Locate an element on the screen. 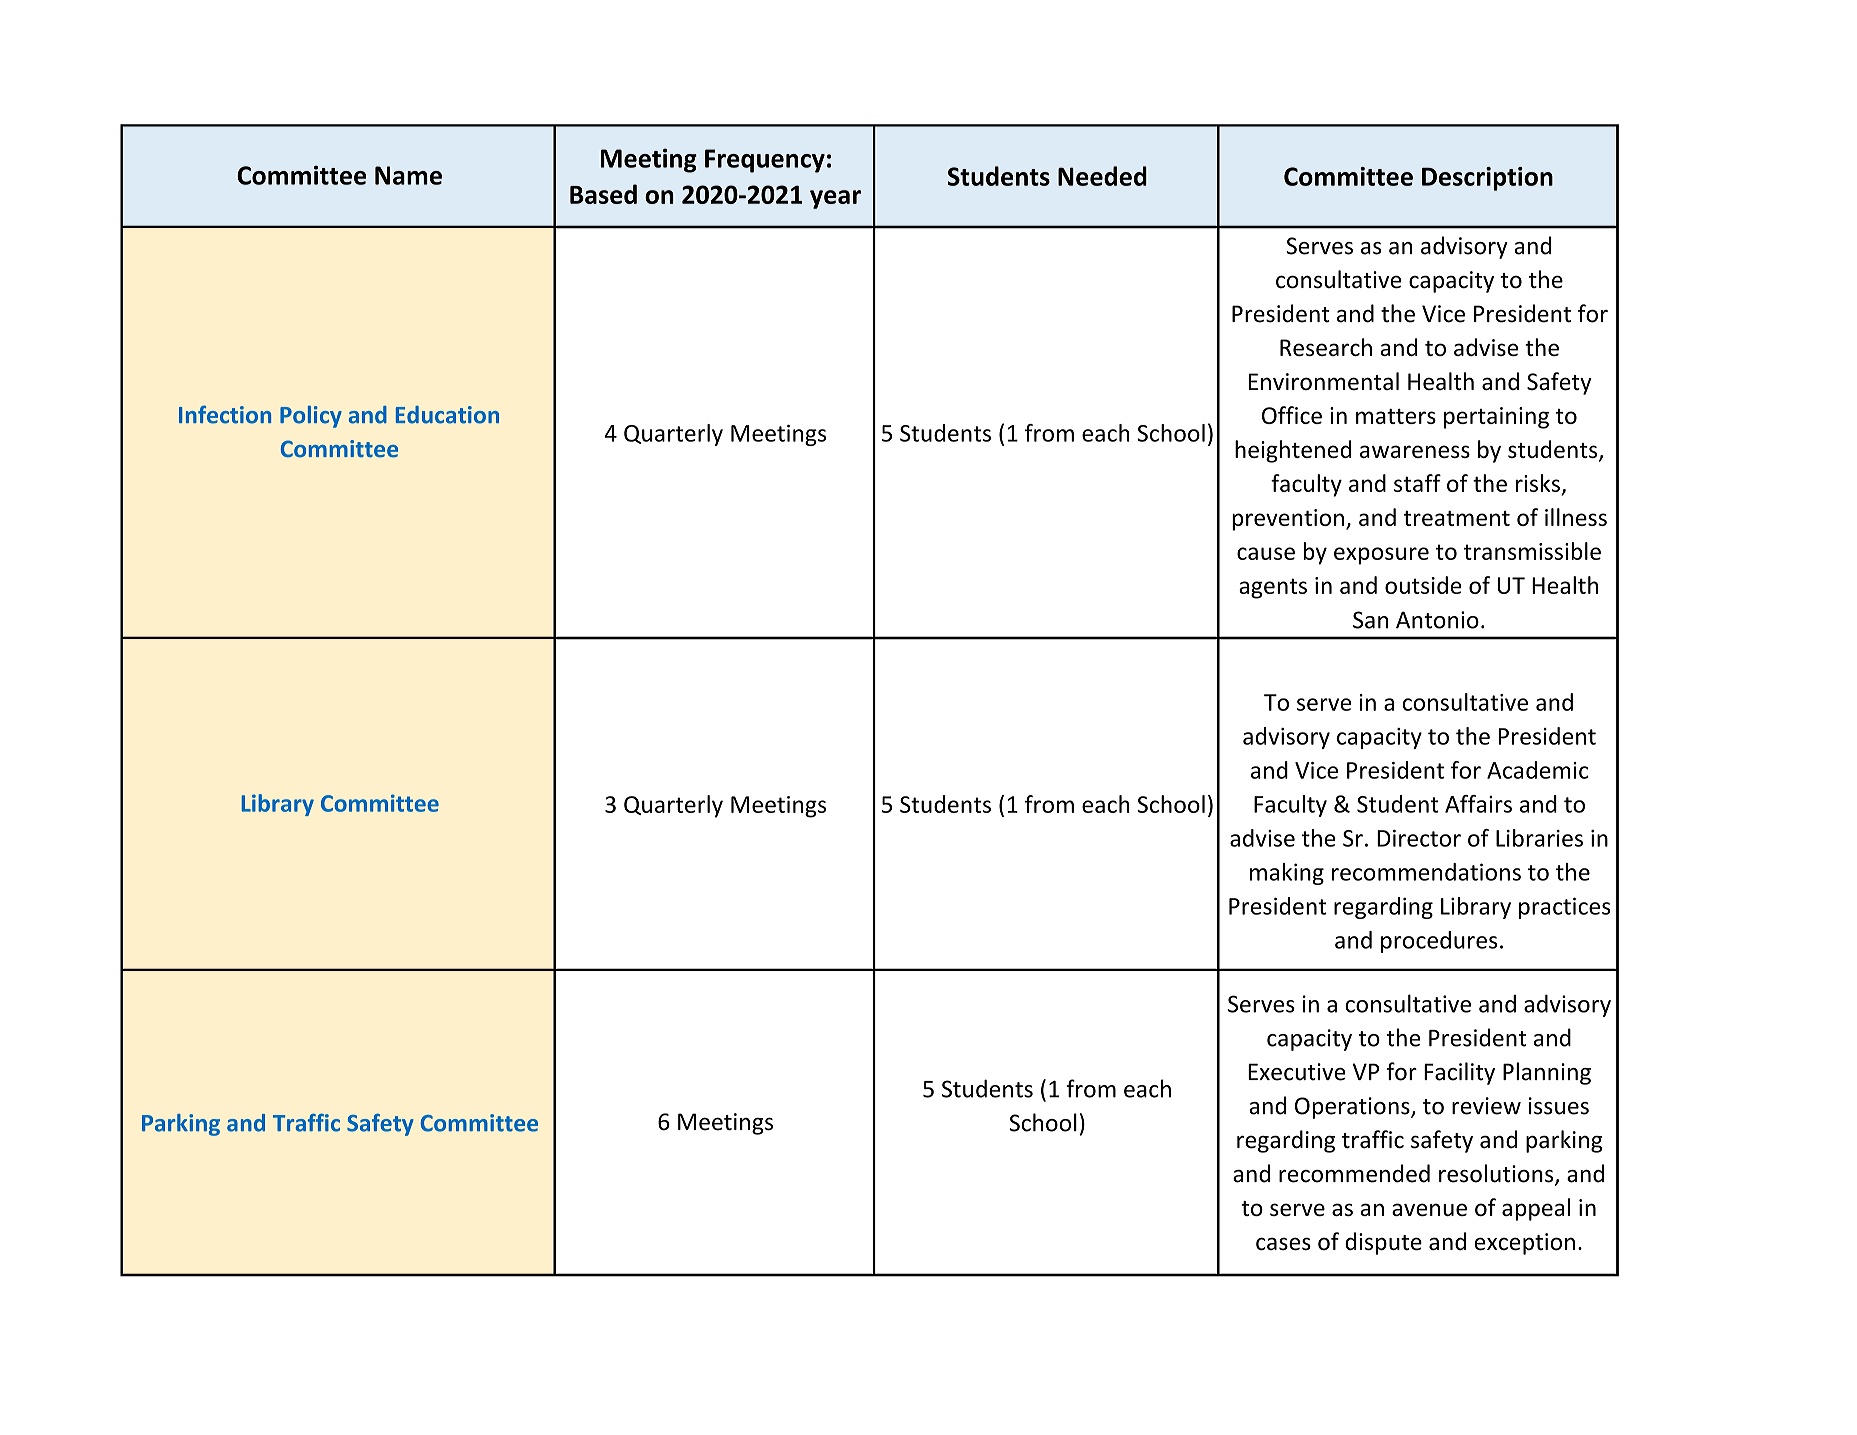 The height and width of the screenshot is (1435, 1857). matters is located at coordinates (1396, 416).
